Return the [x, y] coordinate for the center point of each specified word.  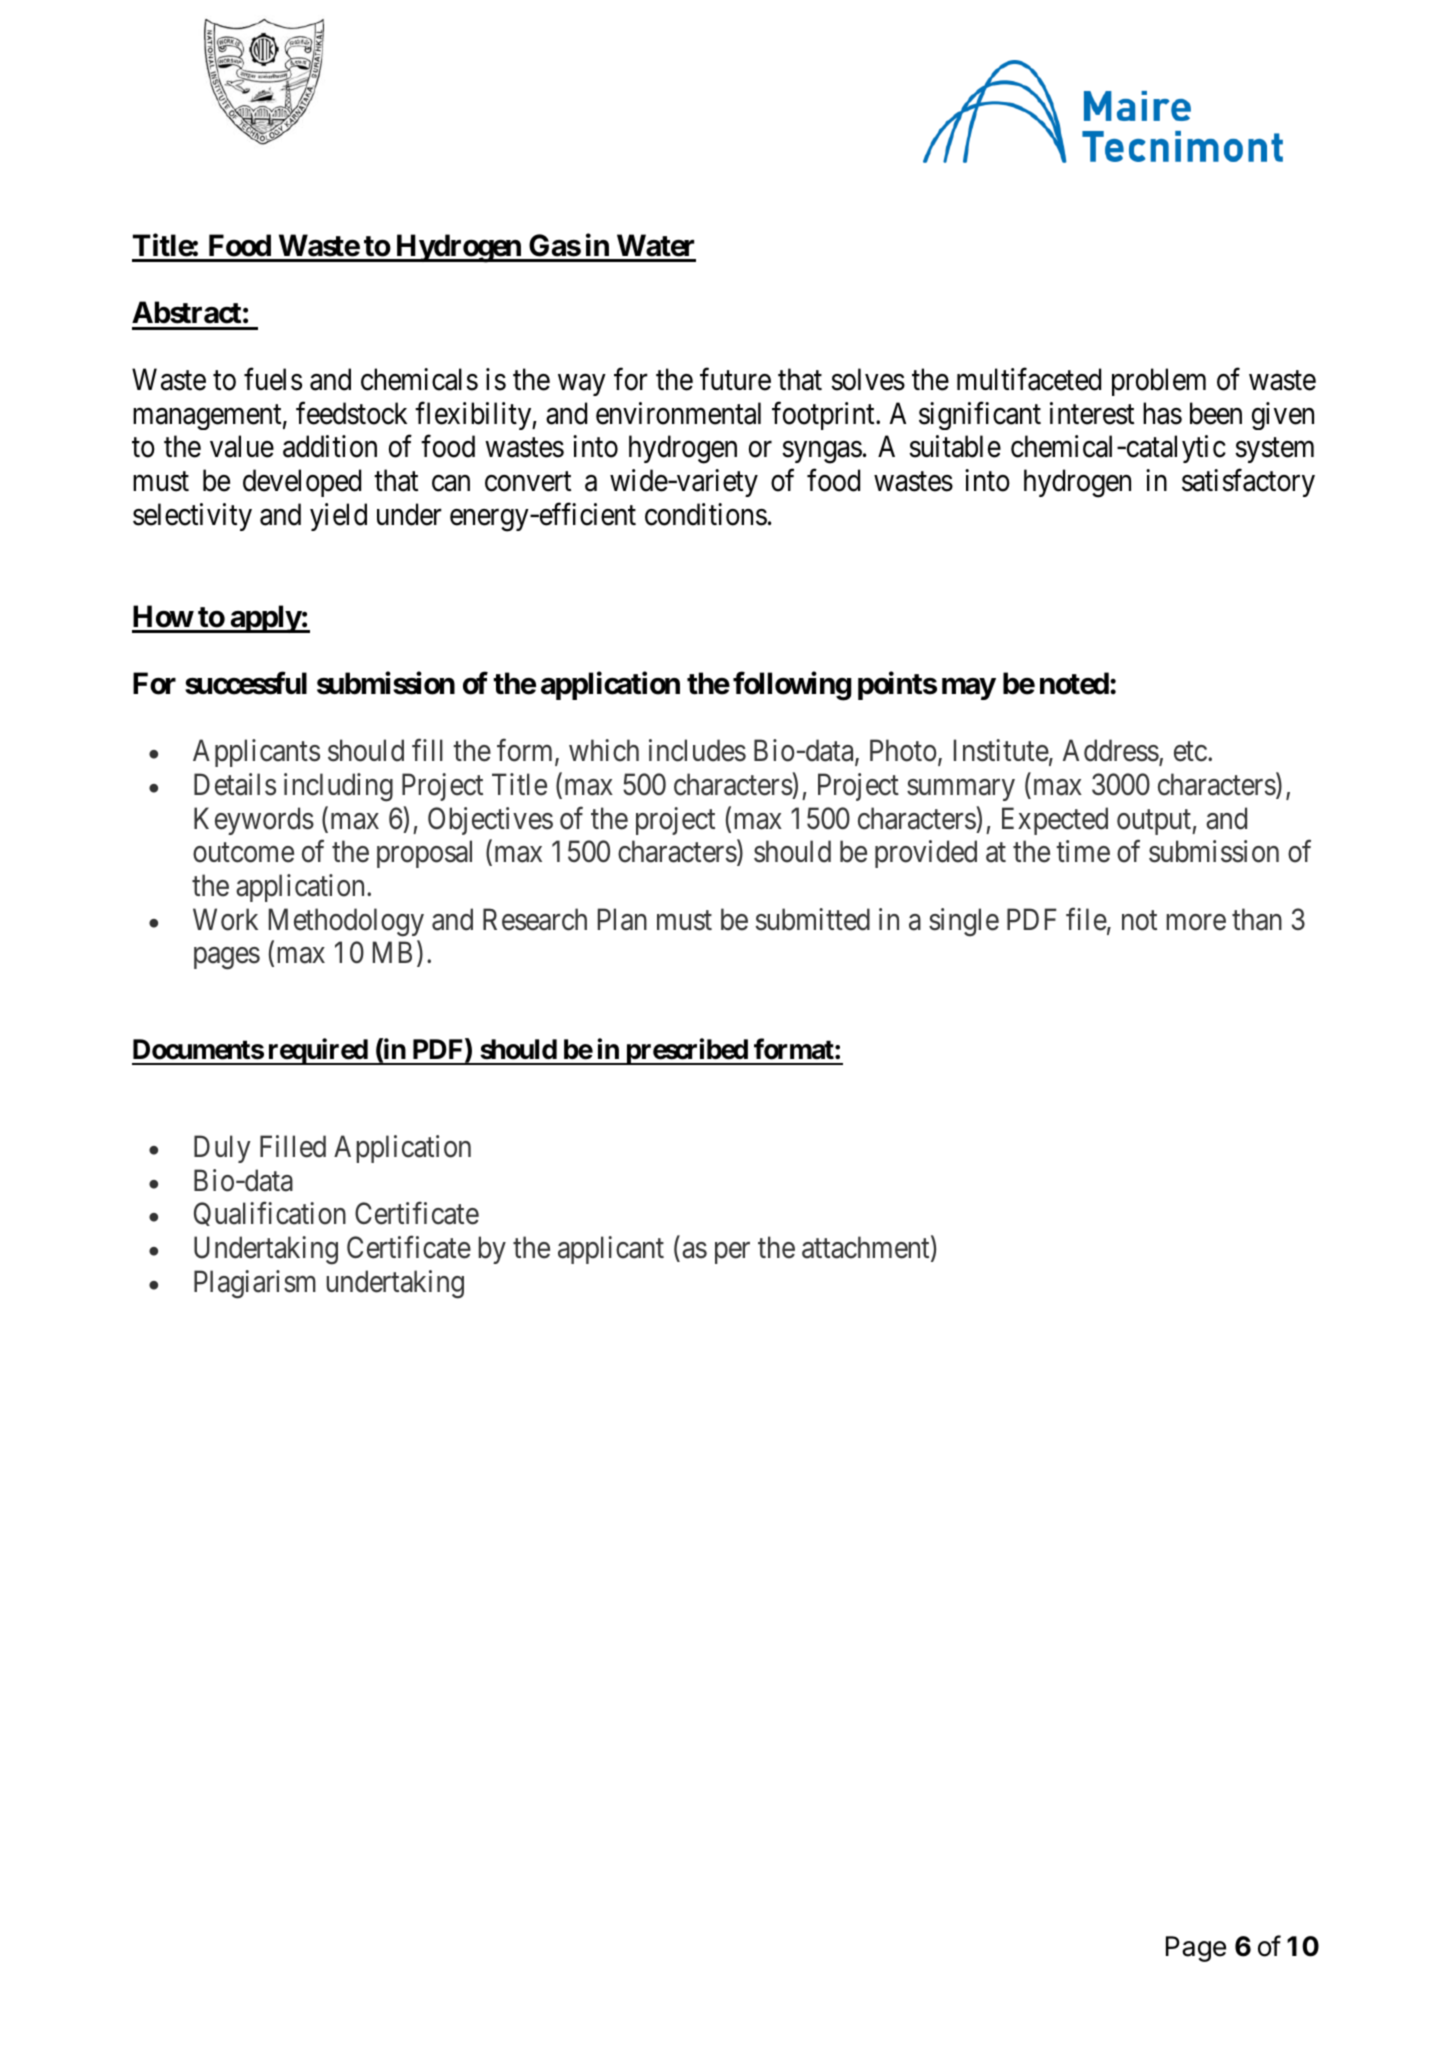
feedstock [351, 413]
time [1083, 851]
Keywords [254, 821]
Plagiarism [255, 1284]
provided [926, 854]
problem [1159, 382]
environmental [678, 413]
